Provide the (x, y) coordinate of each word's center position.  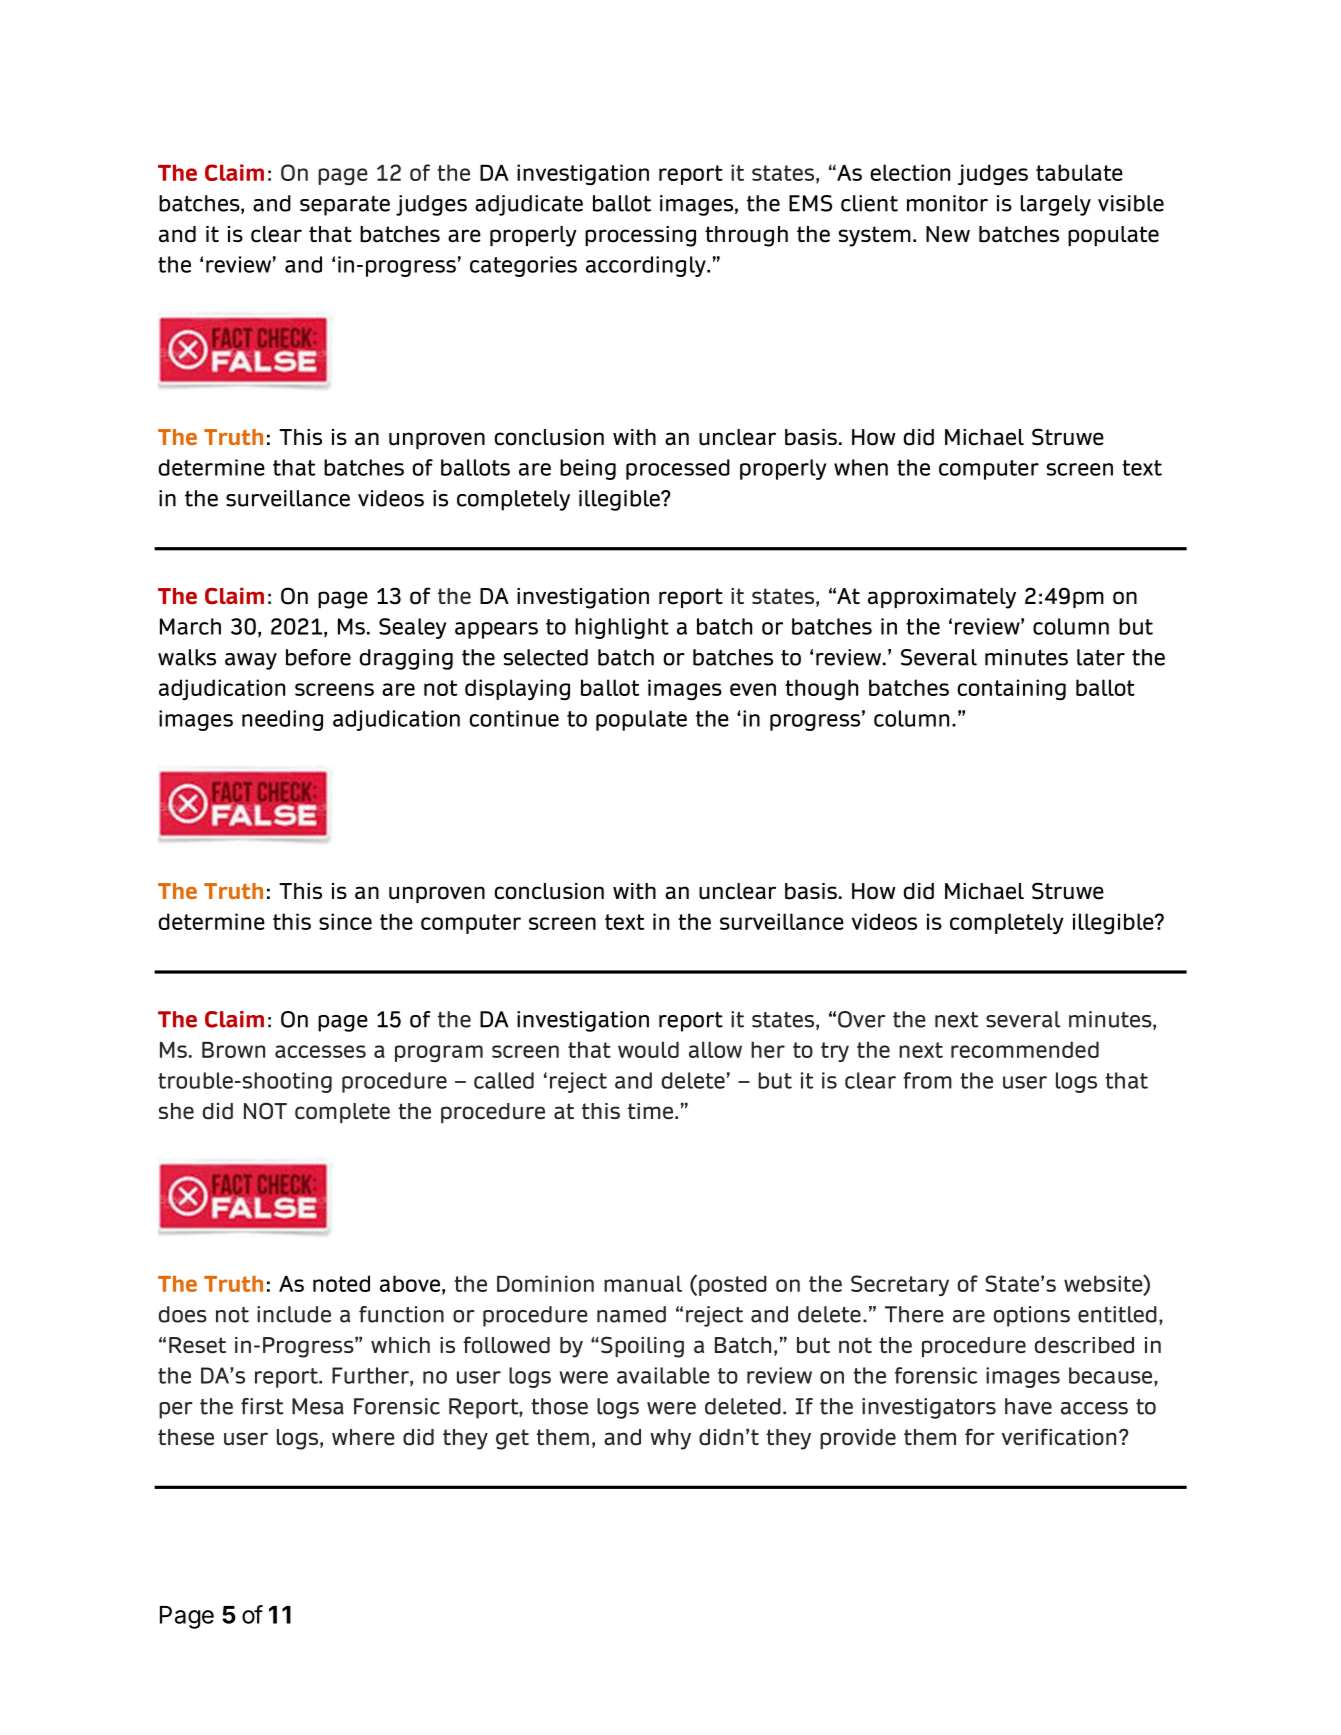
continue (514, 718)
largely (1056, 205)
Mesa (318, 1406)
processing (640, 236)
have (1028, 1406)
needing (282, 720)
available (663, 1375)
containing (1012, 689)
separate (345, 206)
